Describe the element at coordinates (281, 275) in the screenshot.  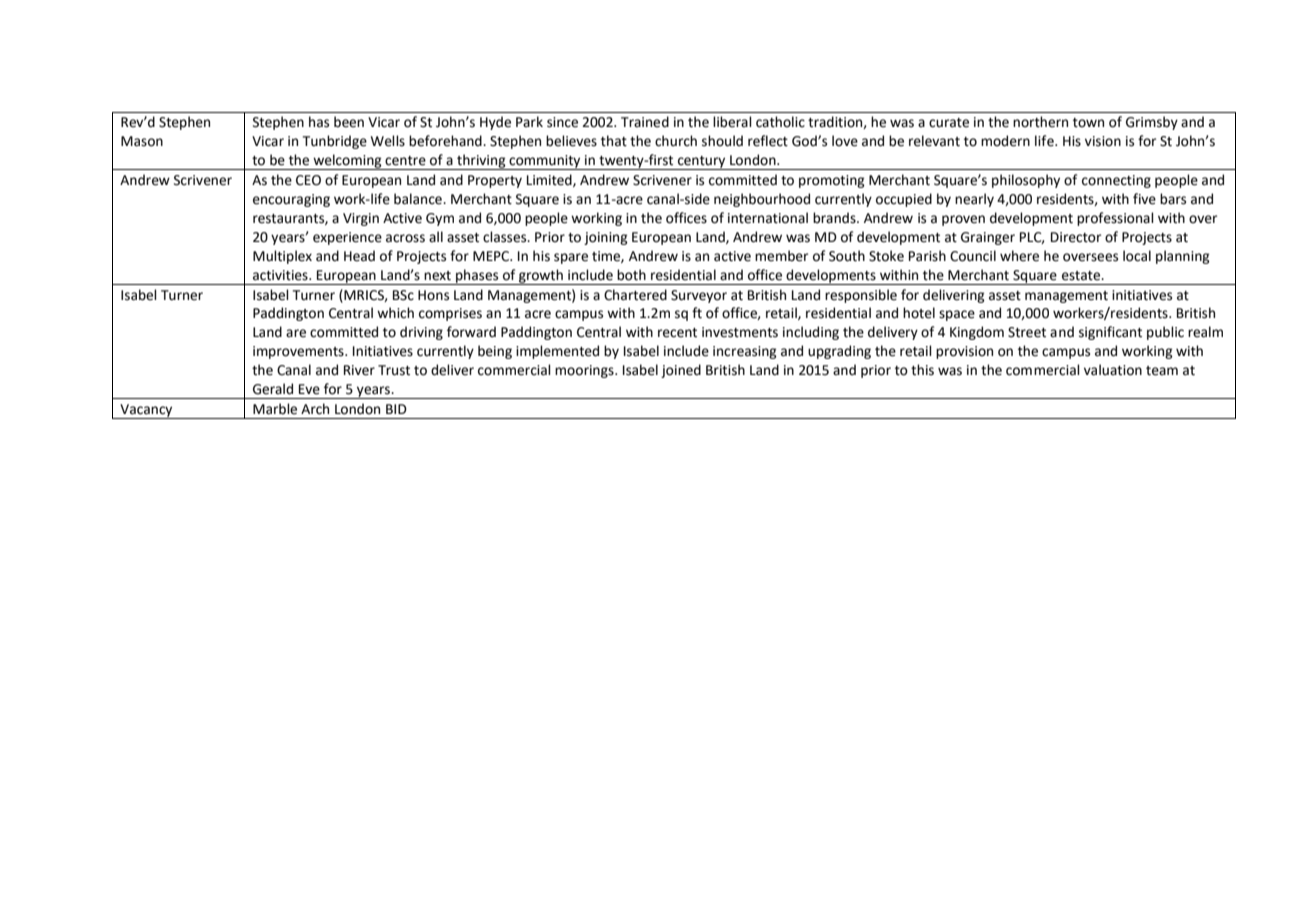
I see `activities` at that location.
